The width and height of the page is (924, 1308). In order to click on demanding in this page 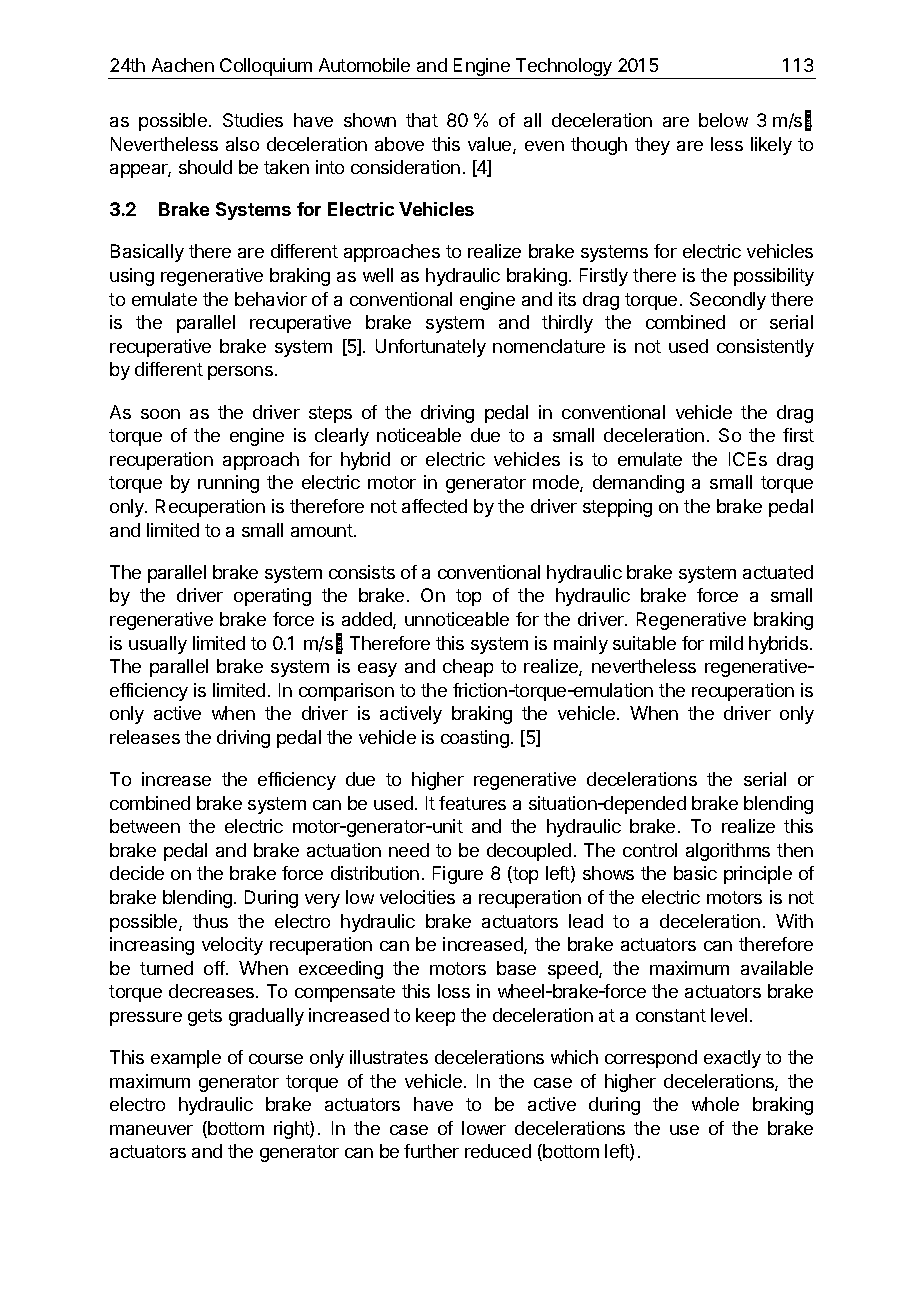, I will do `click(638, 484)`.
